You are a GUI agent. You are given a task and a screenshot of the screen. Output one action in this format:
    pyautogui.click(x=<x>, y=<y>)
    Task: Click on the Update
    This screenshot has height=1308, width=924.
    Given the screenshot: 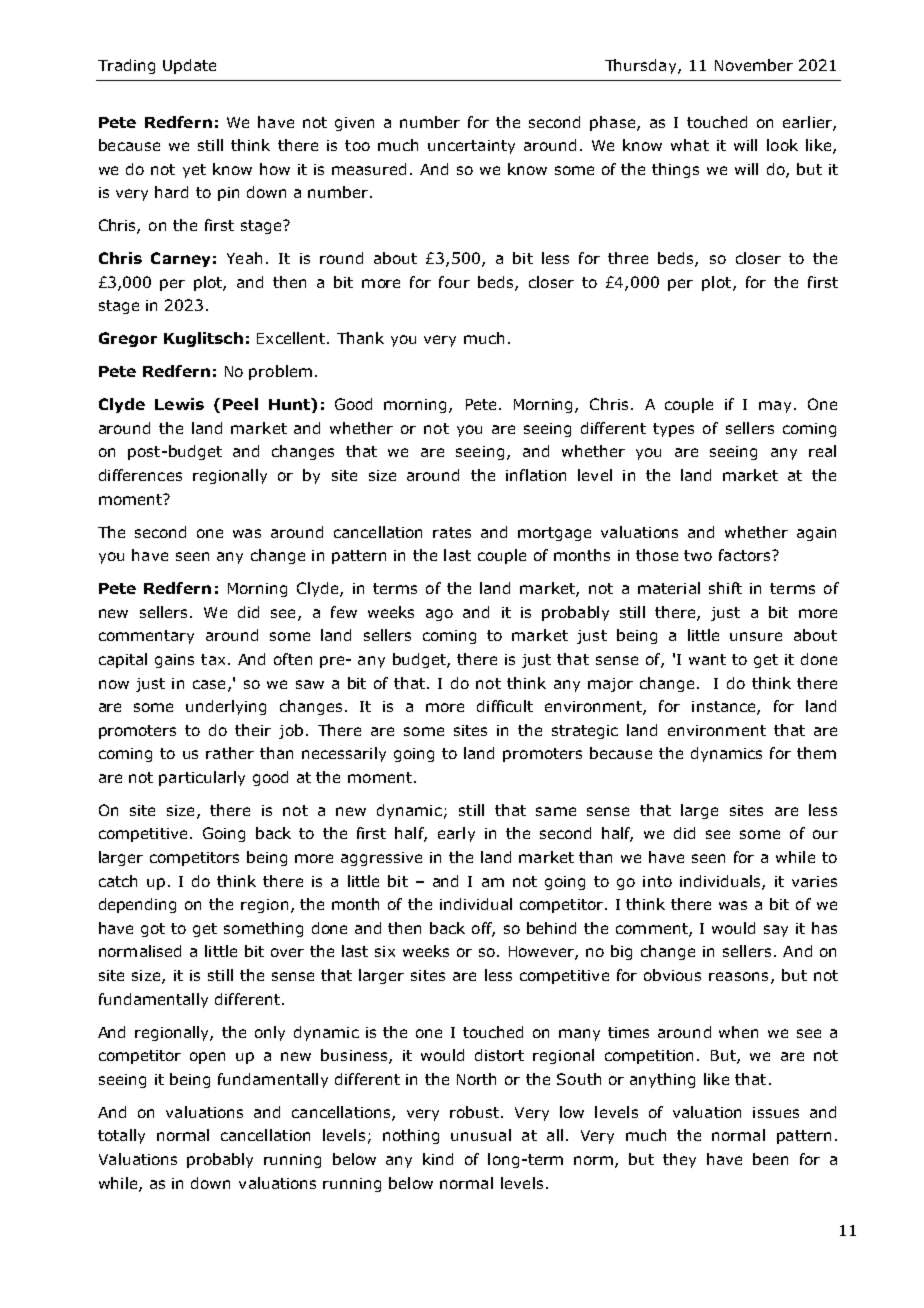 What is the action you would take?
    pyautogui.click(x=189, y=66)
